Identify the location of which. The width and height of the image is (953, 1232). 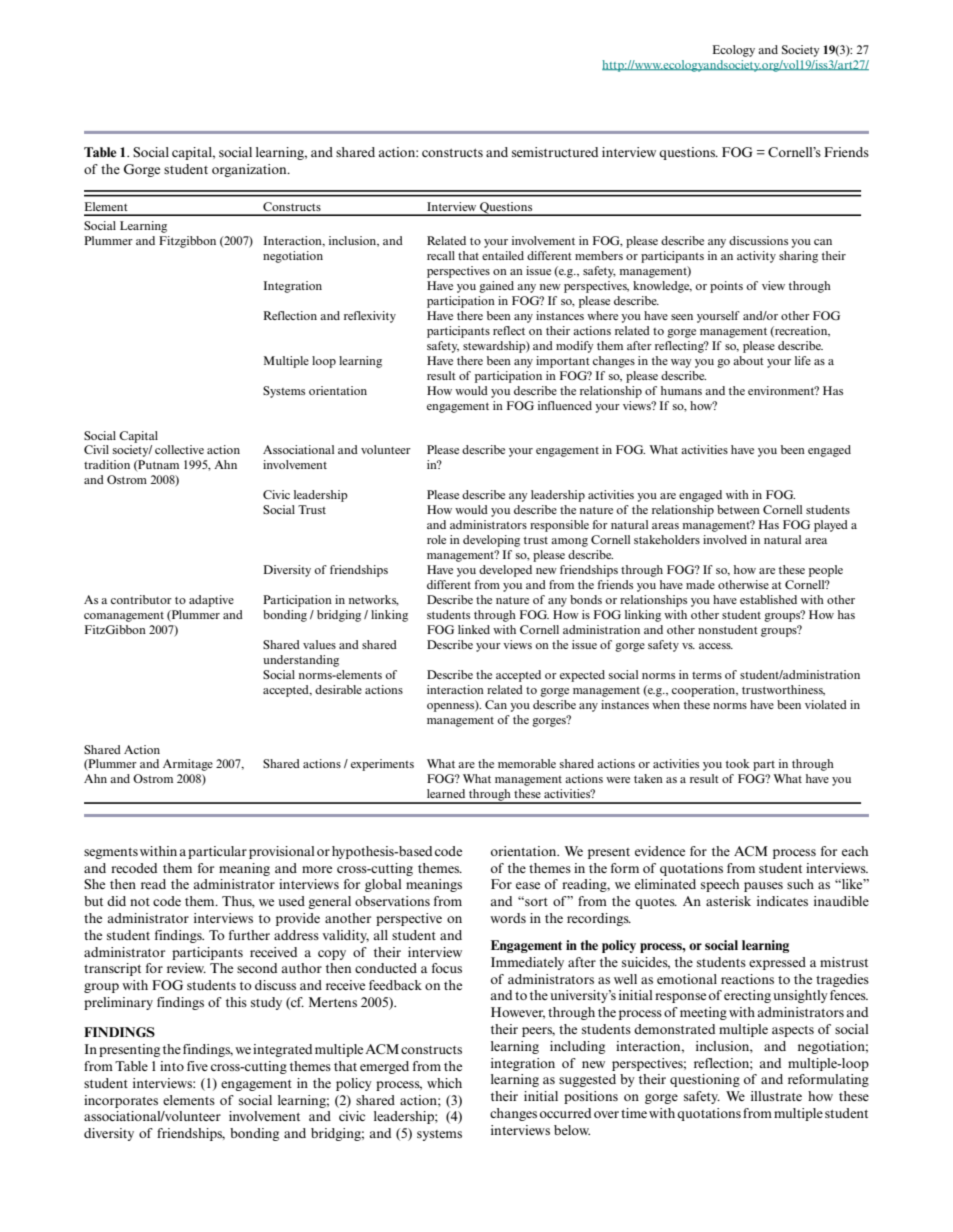
(444, 1083).
